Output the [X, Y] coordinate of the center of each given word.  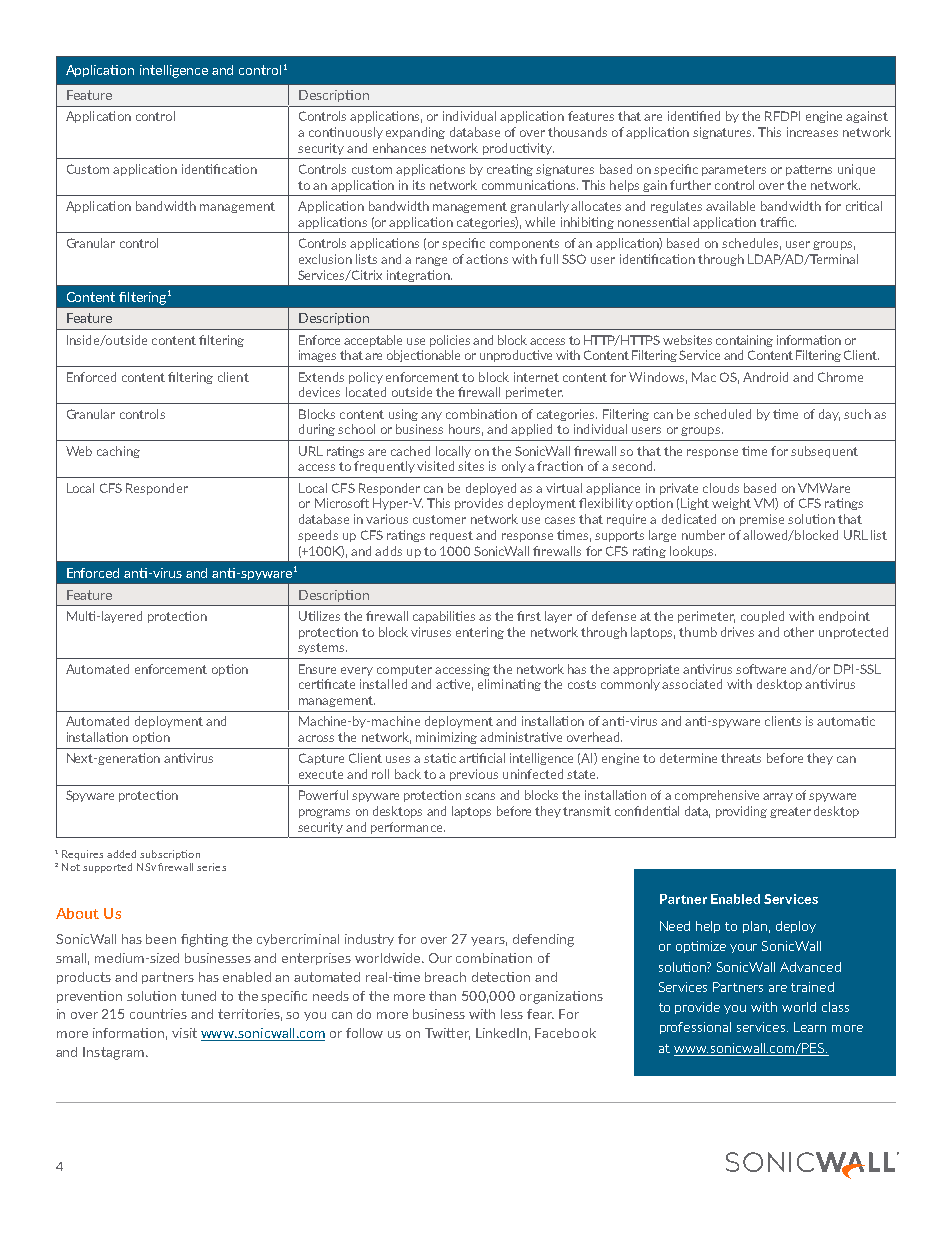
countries [158, 1014]
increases [812, 132]
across [316, 738]
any [431, 416]
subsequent [824, 452]
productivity [518, 149]
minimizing [446, 738]
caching [118, 452]
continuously [346, 133]
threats [741, 758]
